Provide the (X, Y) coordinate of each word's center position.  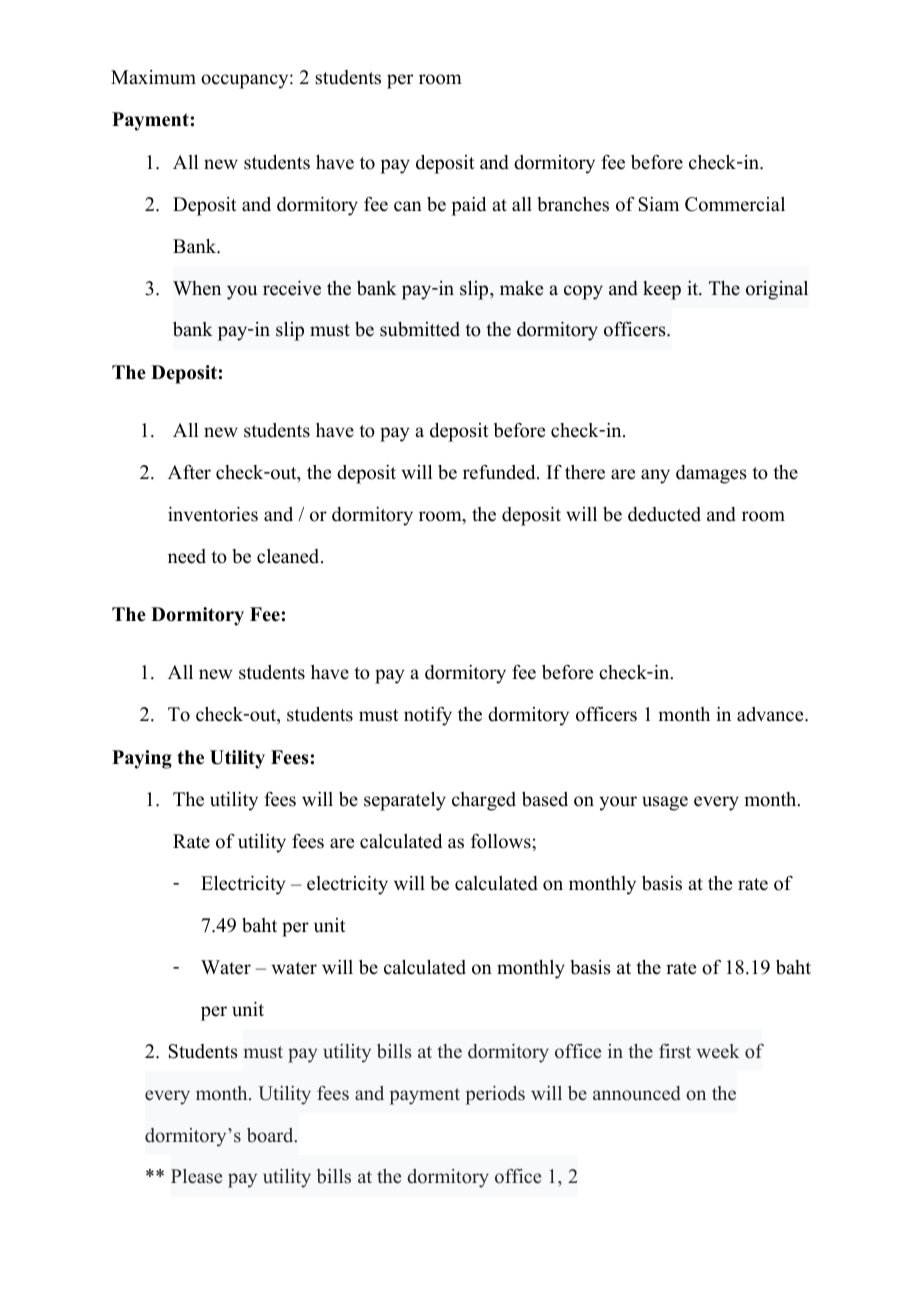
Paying (142, 759)
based (545, 799)
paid (468, 206)
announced (637, 1093)
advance (771, 714)
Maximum (153, 77)
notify (428, 716)
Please (196, 1176)
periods (495, 1095)
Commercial (735, 204)
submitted (420, 329)
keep (662, 290)
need (187, 556)
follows (502, 841)
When (197, 288)
